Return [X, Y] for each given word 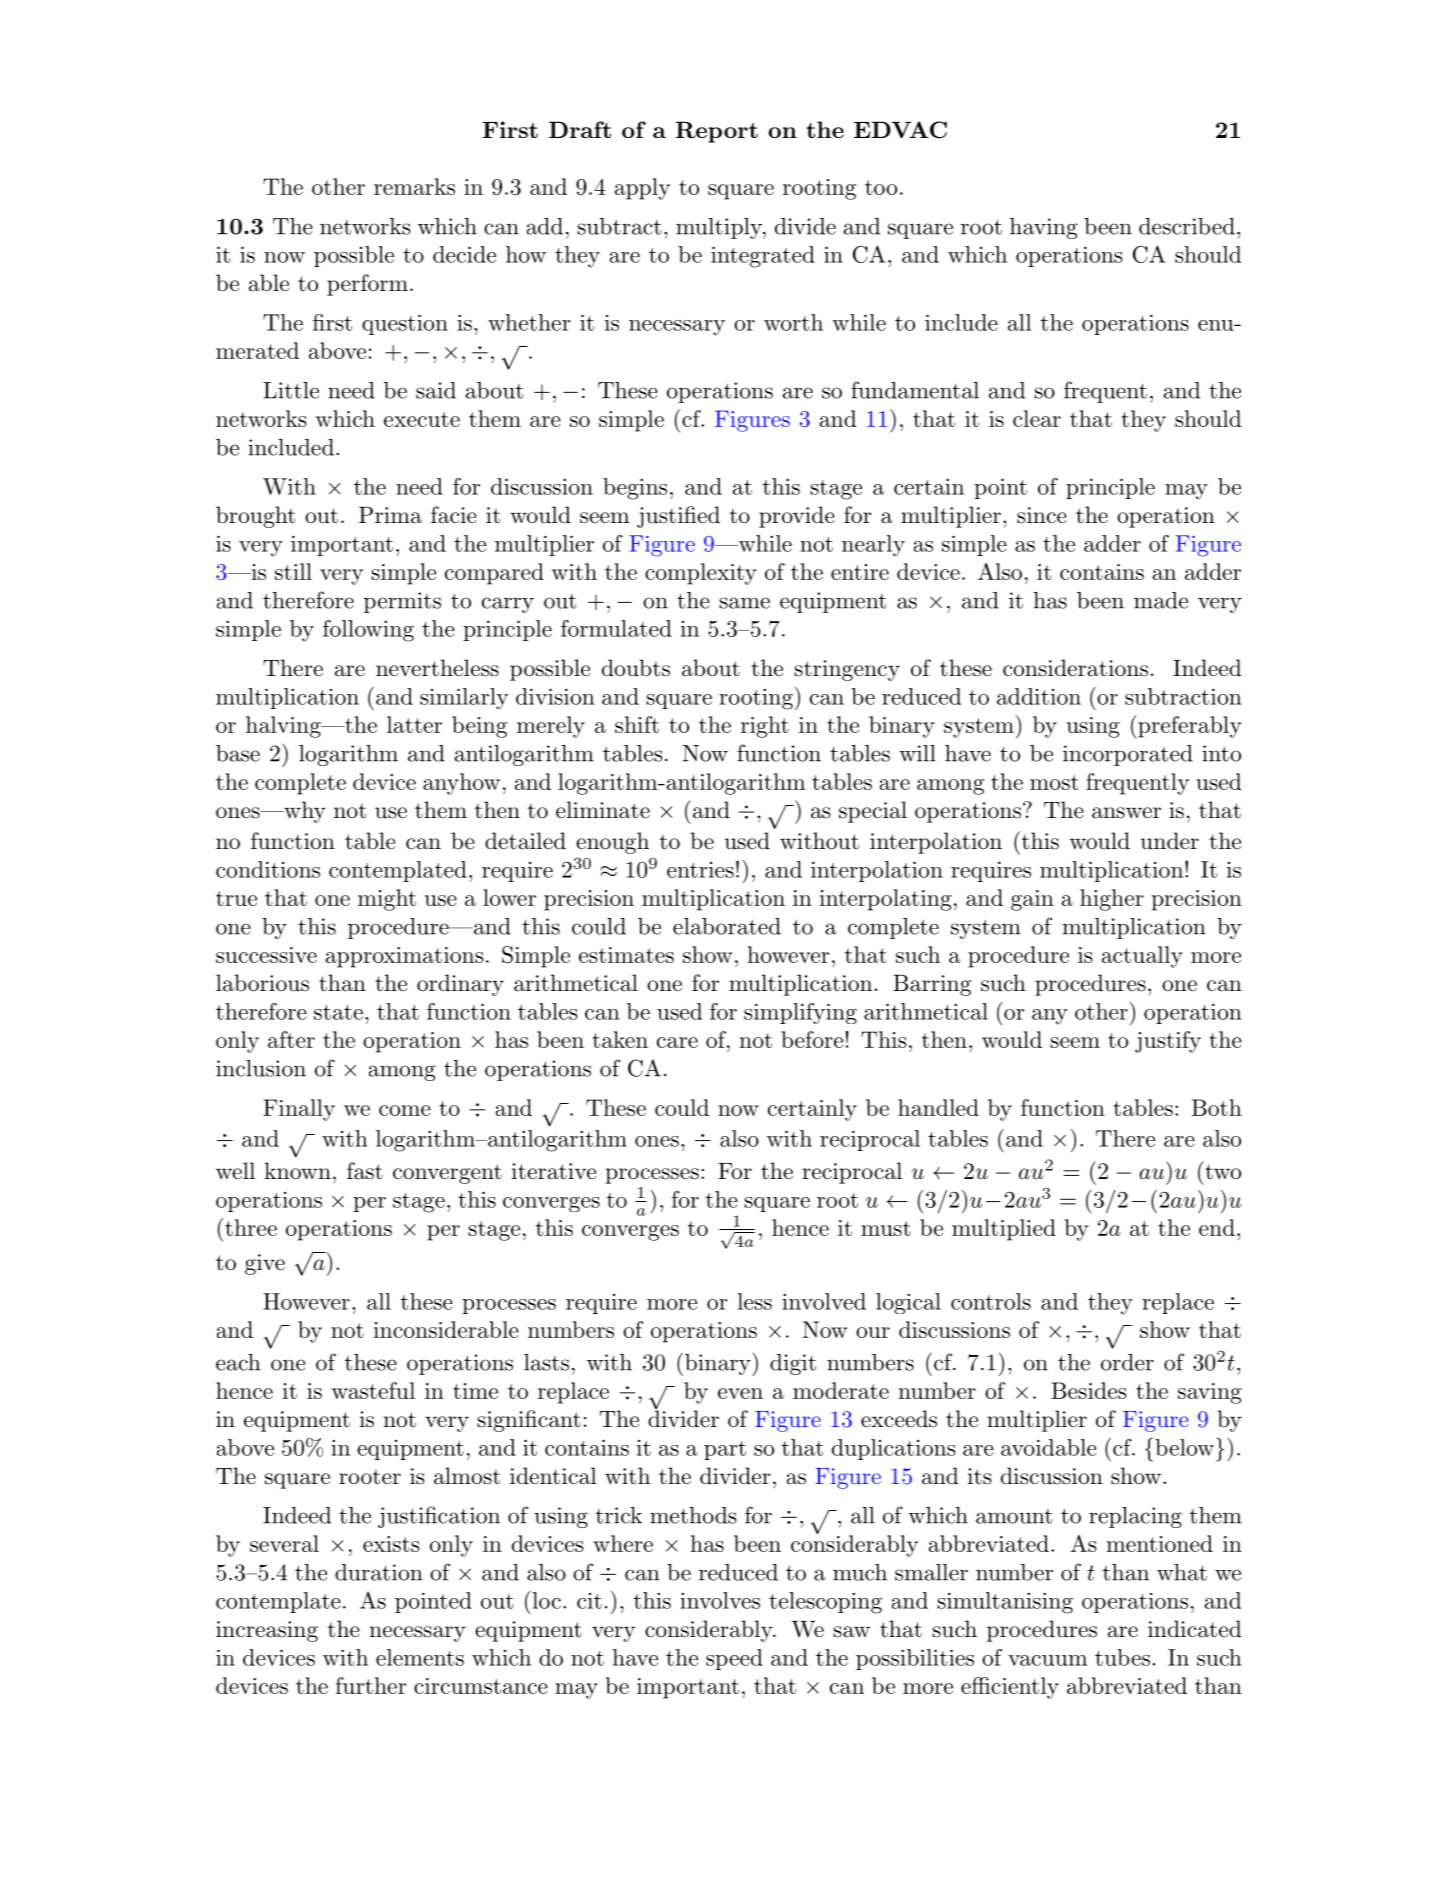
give [265, 1264]
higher [1112, 900]
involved [824, 1301]
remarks [414, 186]
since [1042, 515]
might [387, 900]
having [1044, 228]
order [1127, 1362]
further [371, 1685]
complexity [701, 574]
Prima [390, 515]
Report [717, 132]
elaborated [727, 926]
